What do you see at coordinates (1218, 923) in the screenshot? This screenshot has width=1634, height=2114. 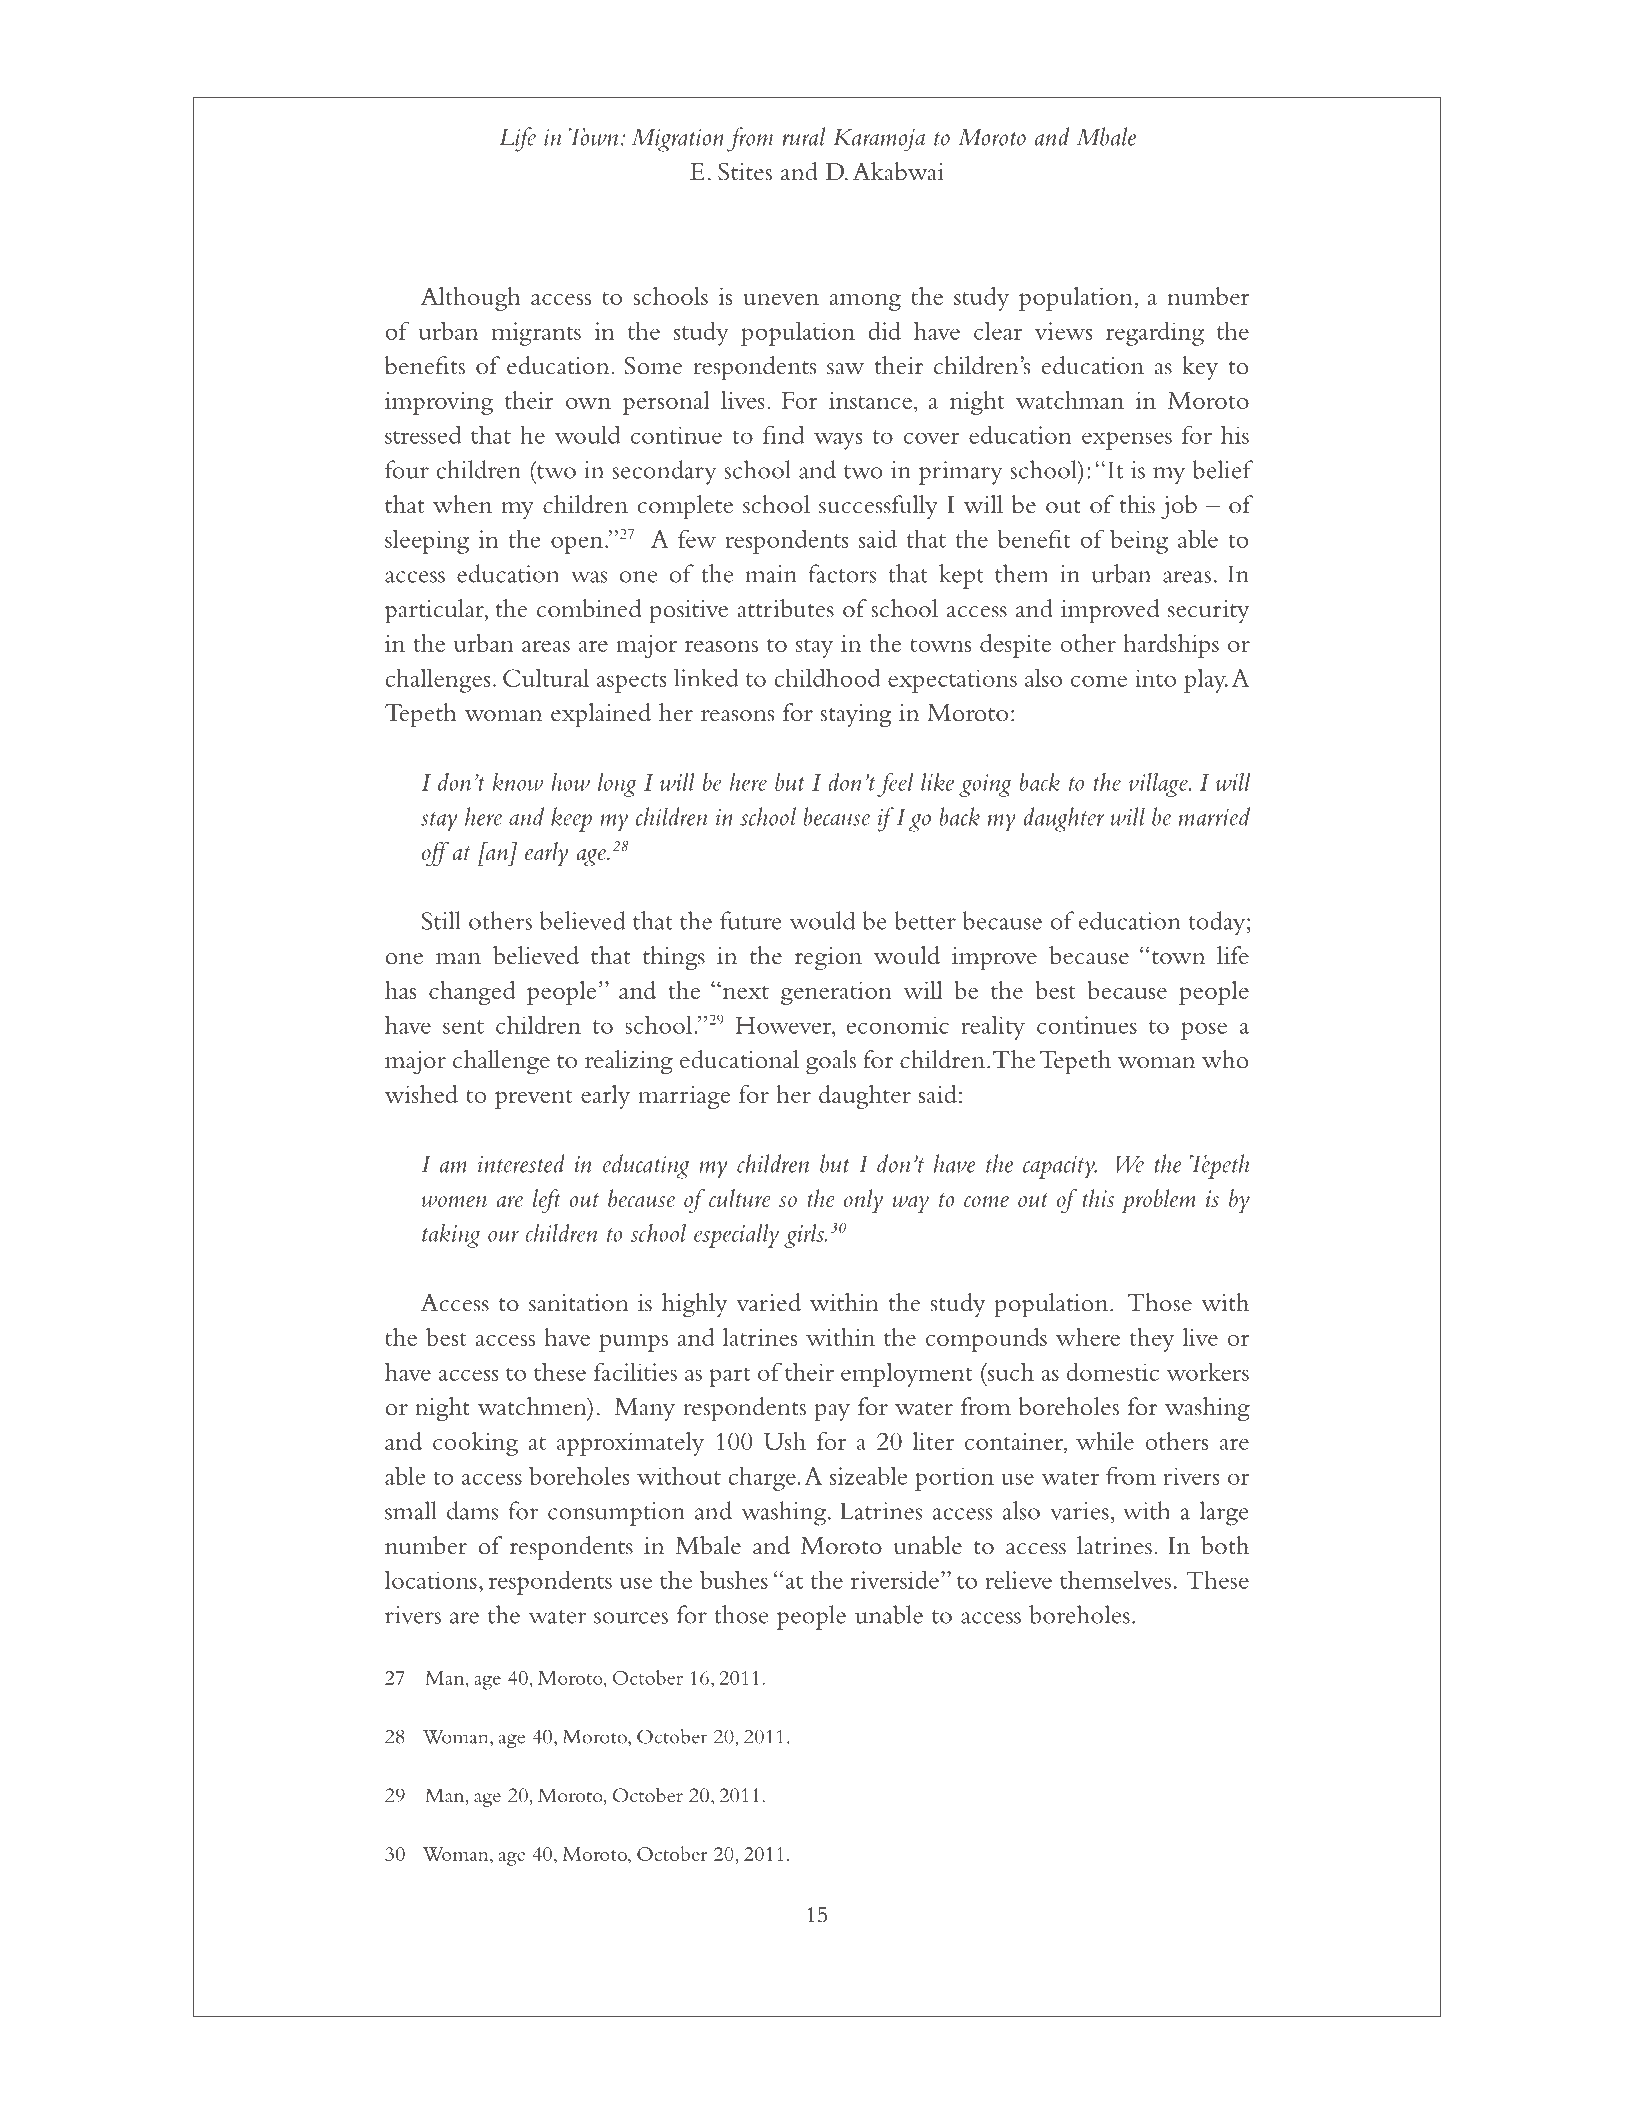 I see `today` at bounding box center [1218, 923].
